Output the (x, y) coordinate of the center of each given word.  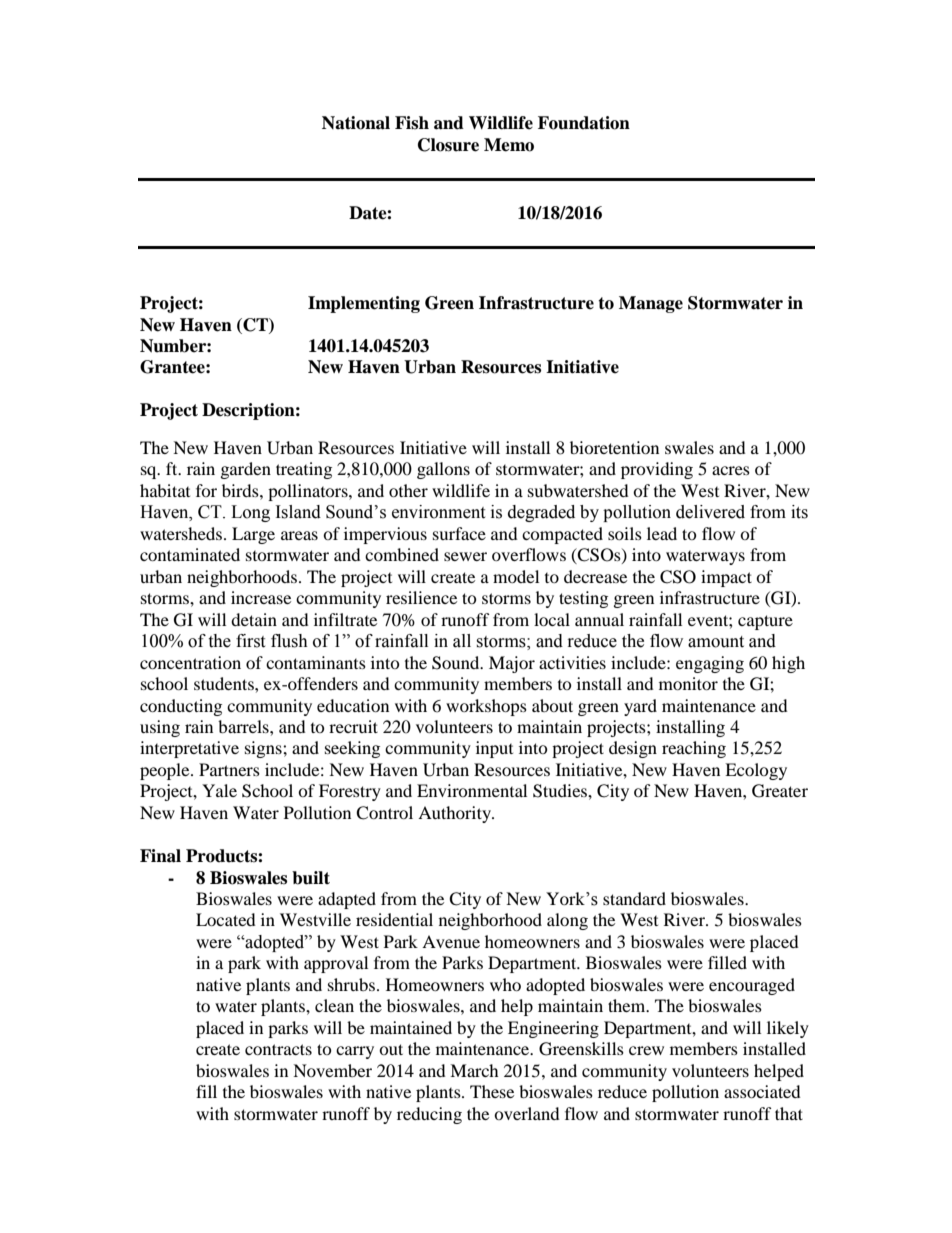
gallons (443, 470)
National (356, 123)
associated (762, 1091)
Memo (509, 145)
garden (246, 470)
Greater (780, 791)
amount (716, 642)
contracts (278, 1049)
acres (731, 470)
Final (160, 856)
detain (254, 619)
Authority (455, 814)
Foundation (584, 123)
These (492, 1091)
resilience (421, 597)
